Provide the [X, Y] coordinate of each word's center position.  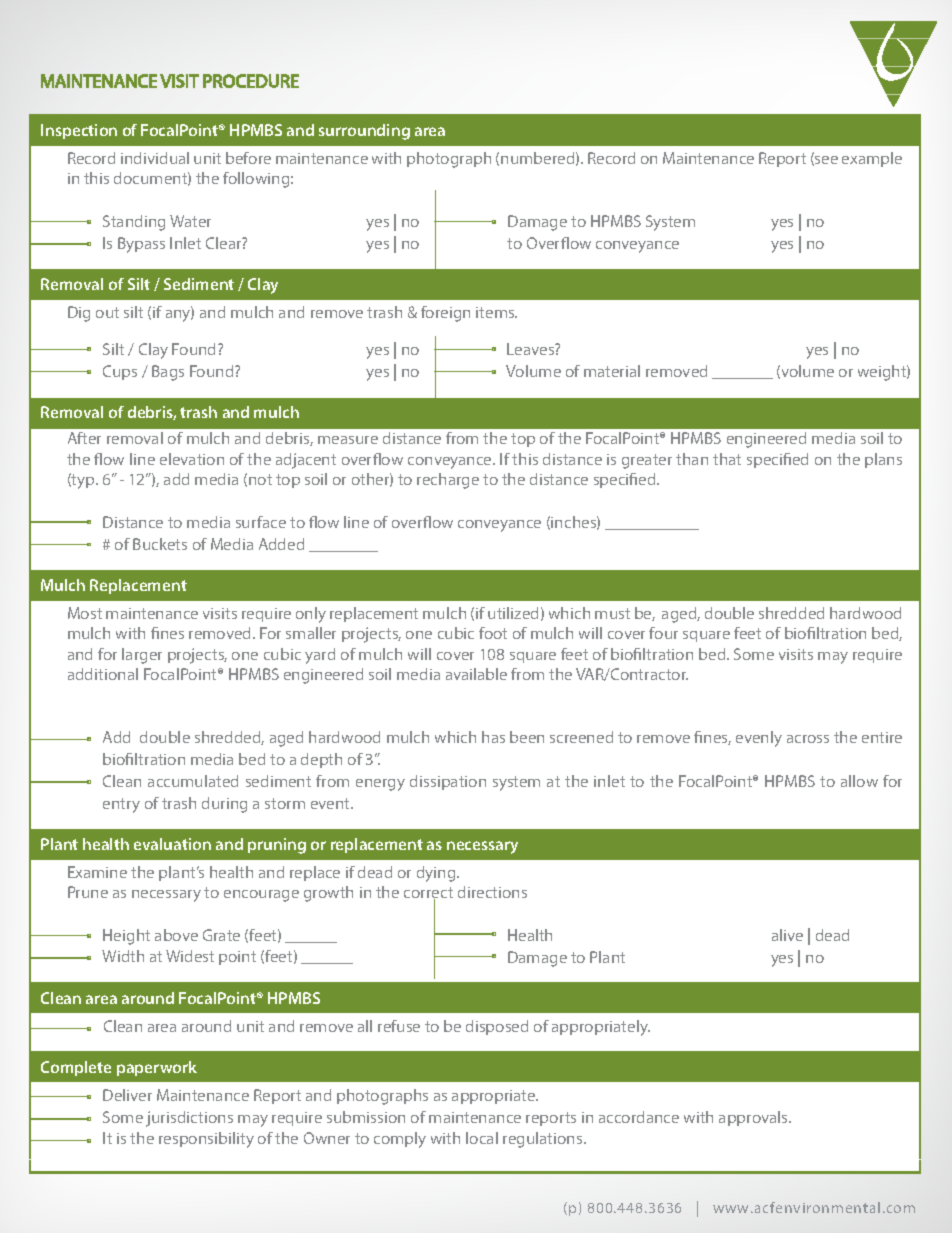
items [496, 312]
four [663, 633]
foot [493, 633]
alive [787, 935]
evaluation [172, 844]
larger [142, 656]
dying [437, 874]
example [872, 159]
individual [155, 158]
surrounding [364, 132]
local [482, 1138]
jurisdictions [189, 1119]
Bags [168, 373]
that [727, 459]
